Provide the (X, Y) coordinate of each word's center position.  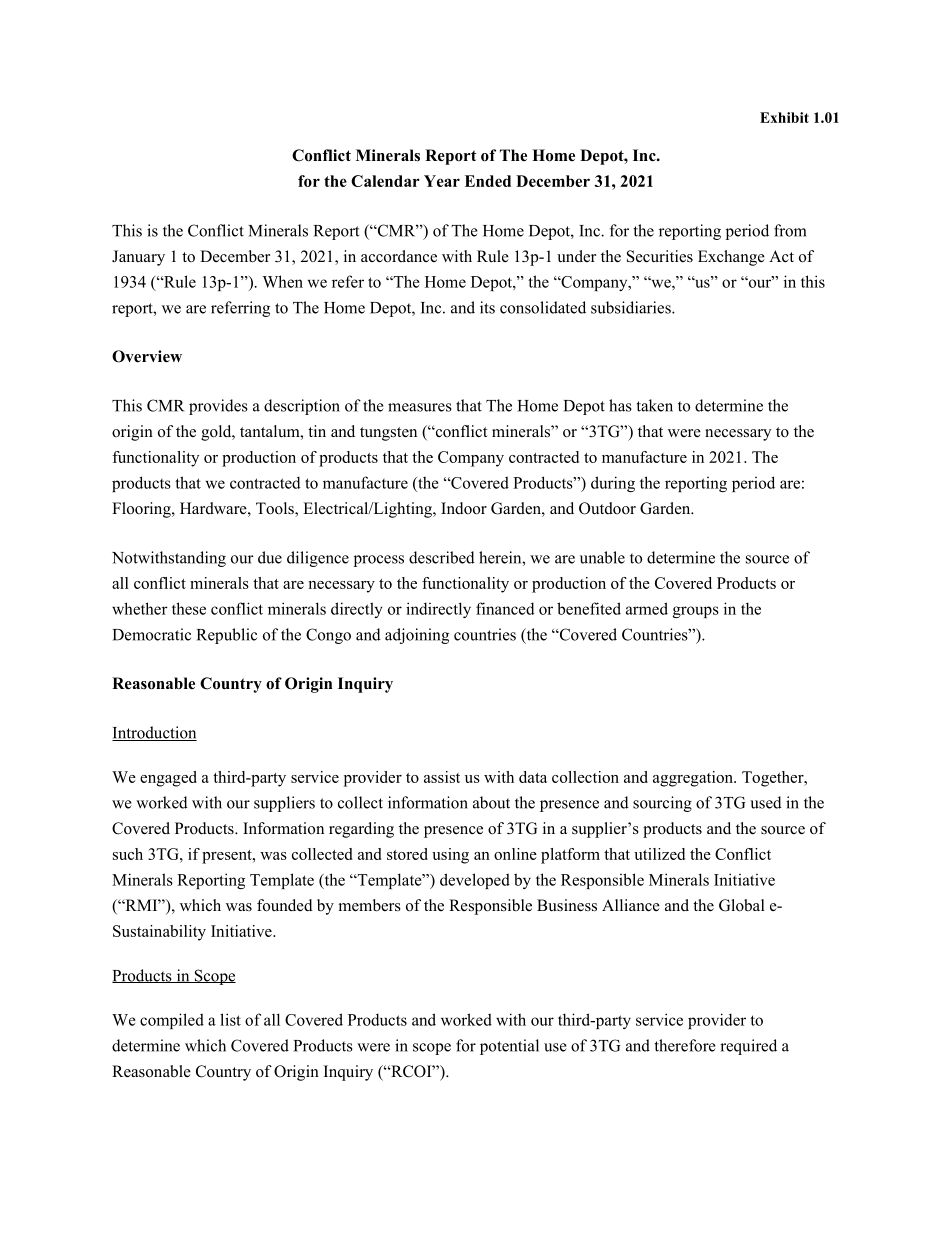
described (442, 557)
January (138, 258)
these (189, 608)
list (230, 1019)
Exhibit (784, 117)
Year (442, 181)
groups (696, 612)
